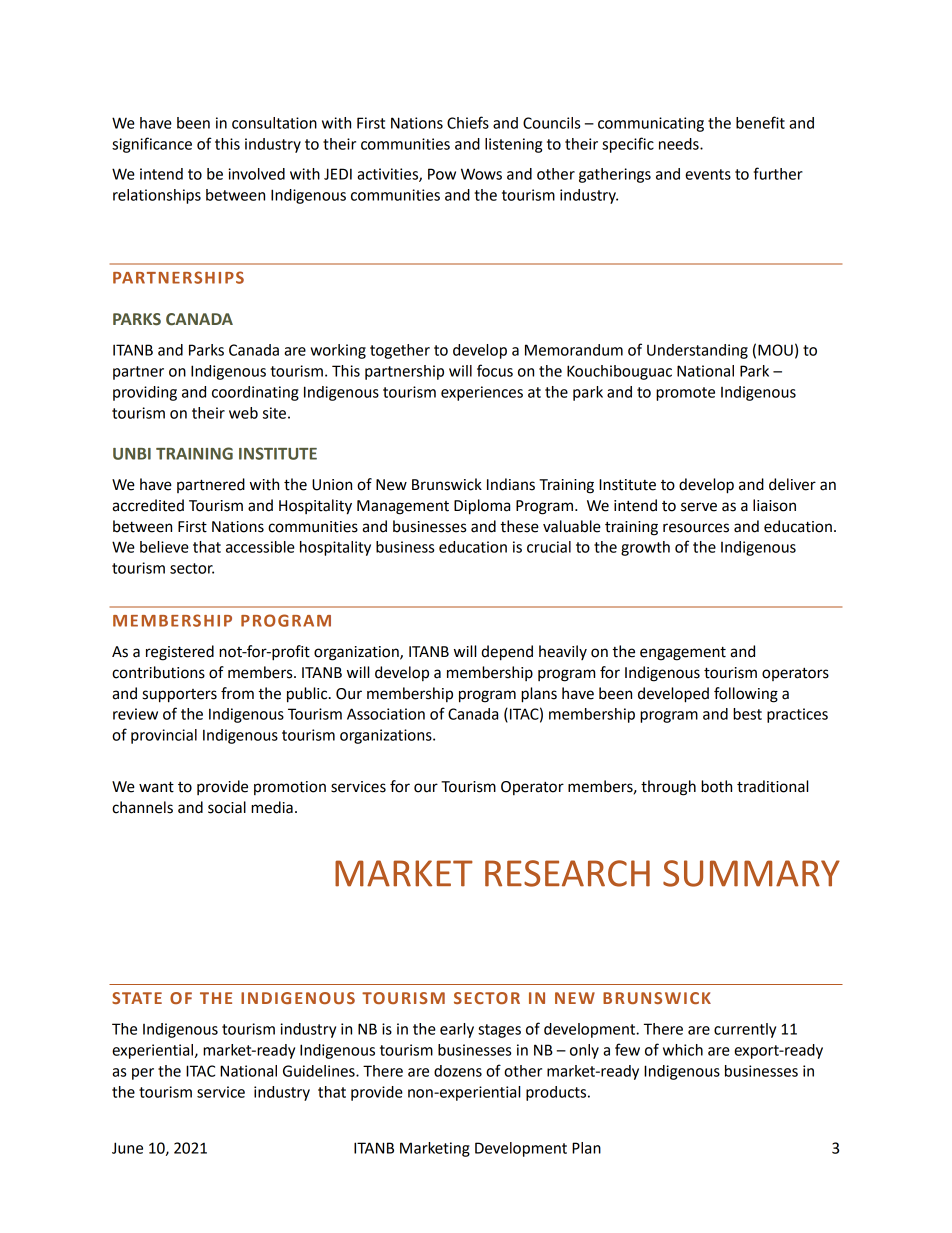 This image has height=1233, width=952. I want to click on involved, so click(256, 174).
